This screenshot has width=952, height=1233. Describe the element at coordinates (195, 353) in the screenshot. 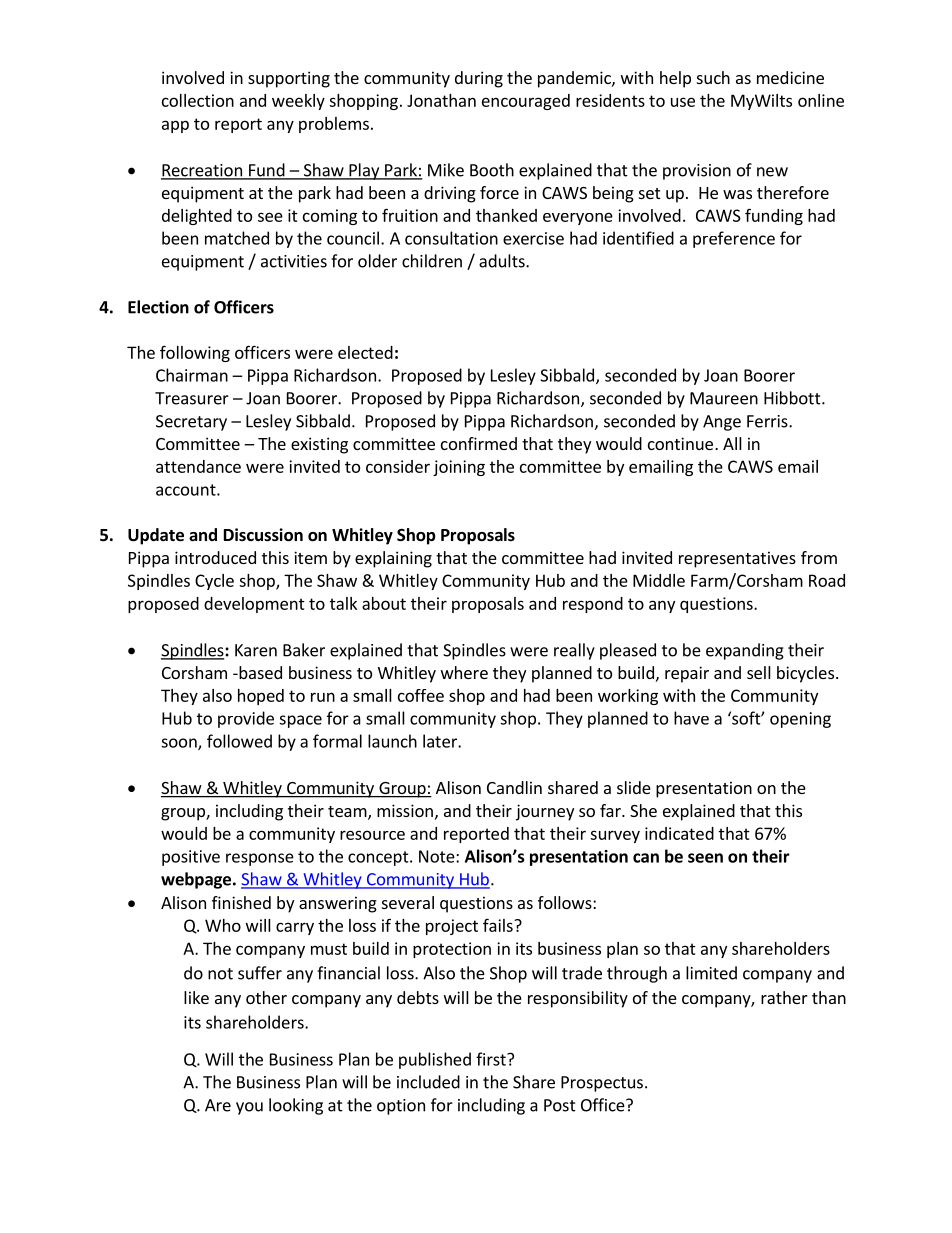

I see `following` at that location.
